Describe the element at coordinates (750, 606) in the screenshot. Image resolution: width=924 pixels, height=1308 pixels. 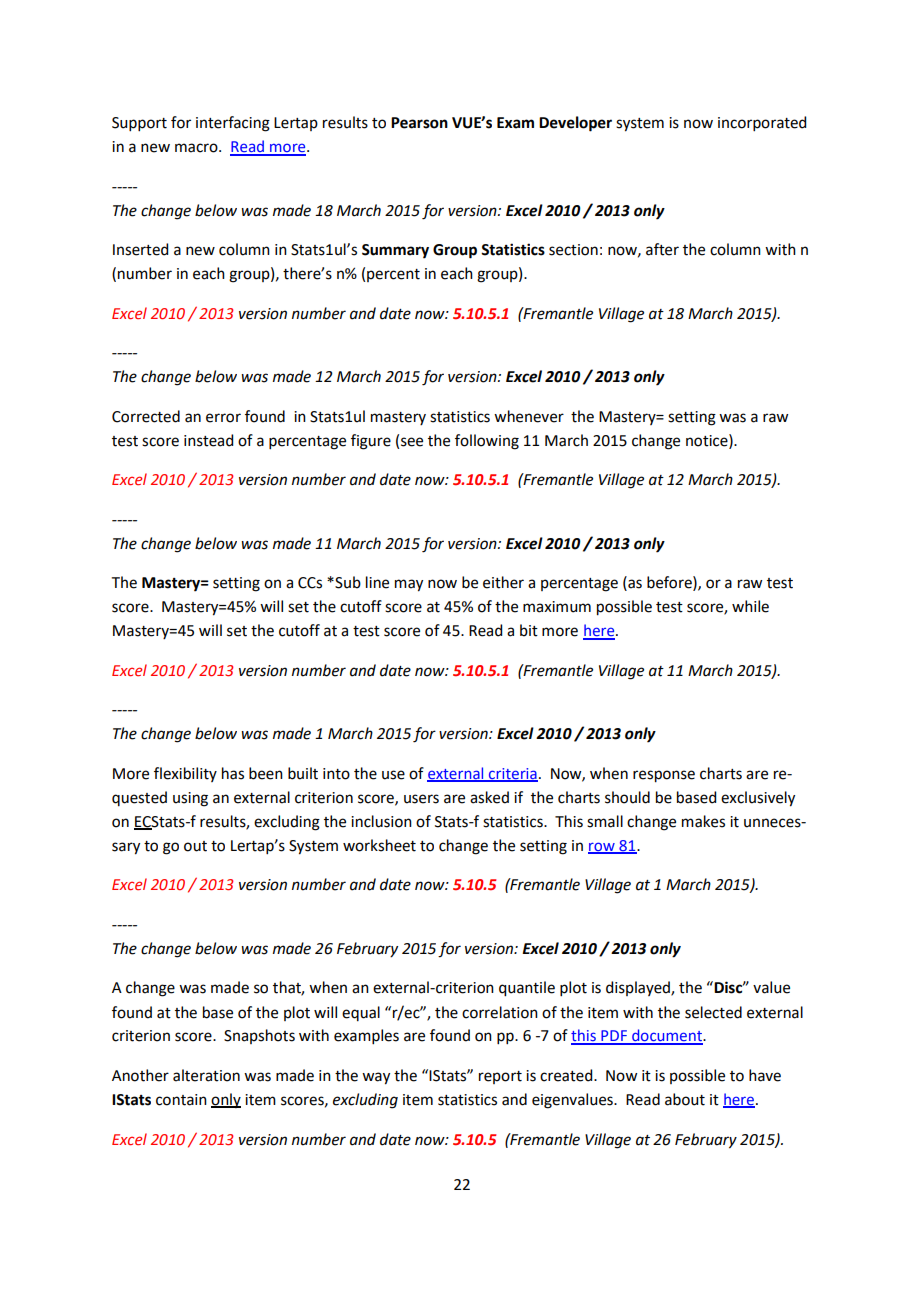
I see `while` at that location.
